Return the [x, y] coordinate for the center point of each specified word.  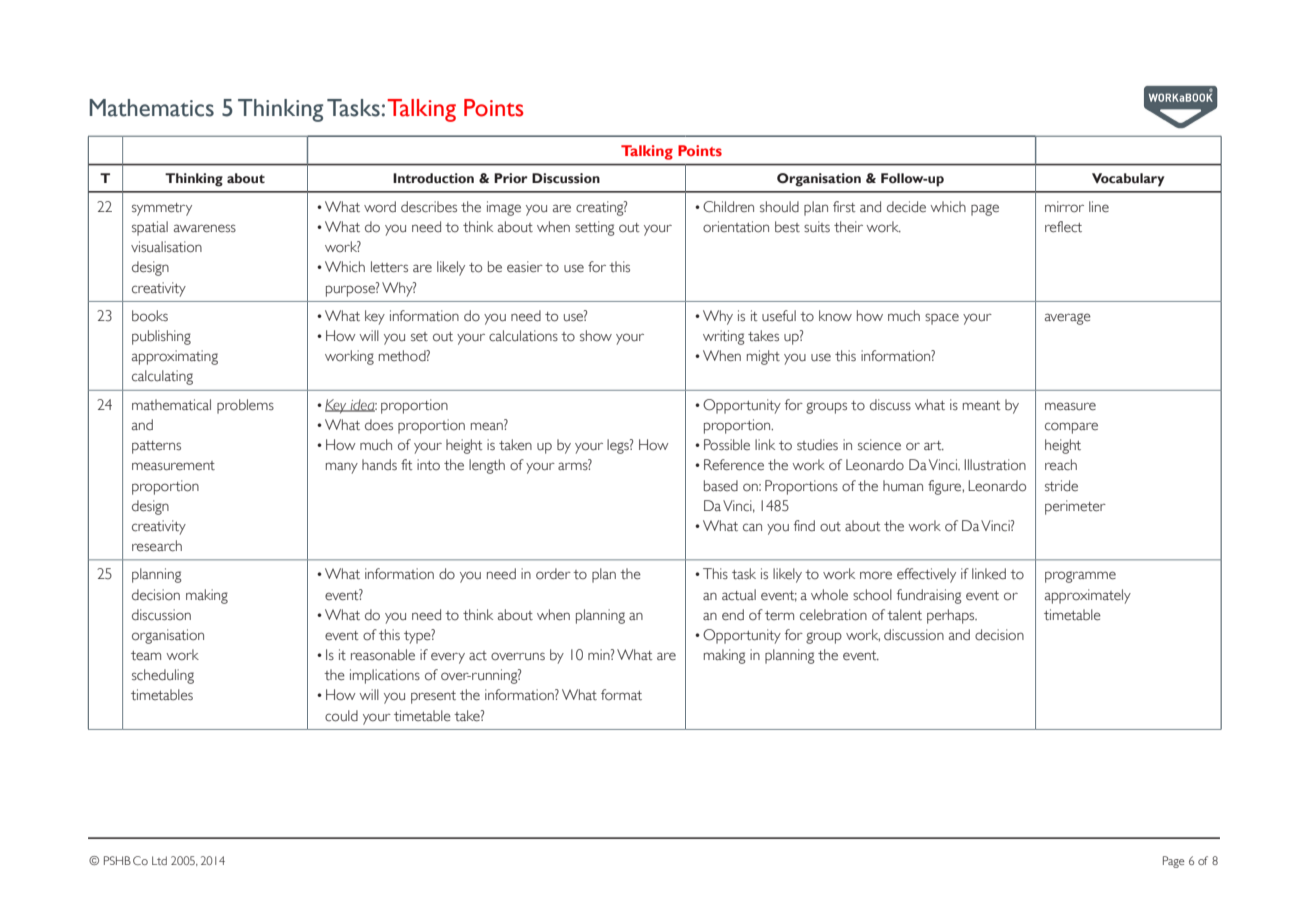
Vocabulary [1128, 180]
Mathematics [152, 108]
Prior [511, 178]
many [342, 468]
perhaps [952, 616]
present [433, 697]
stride [1061, 485]
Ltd [159, 860]
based [721, 486]
